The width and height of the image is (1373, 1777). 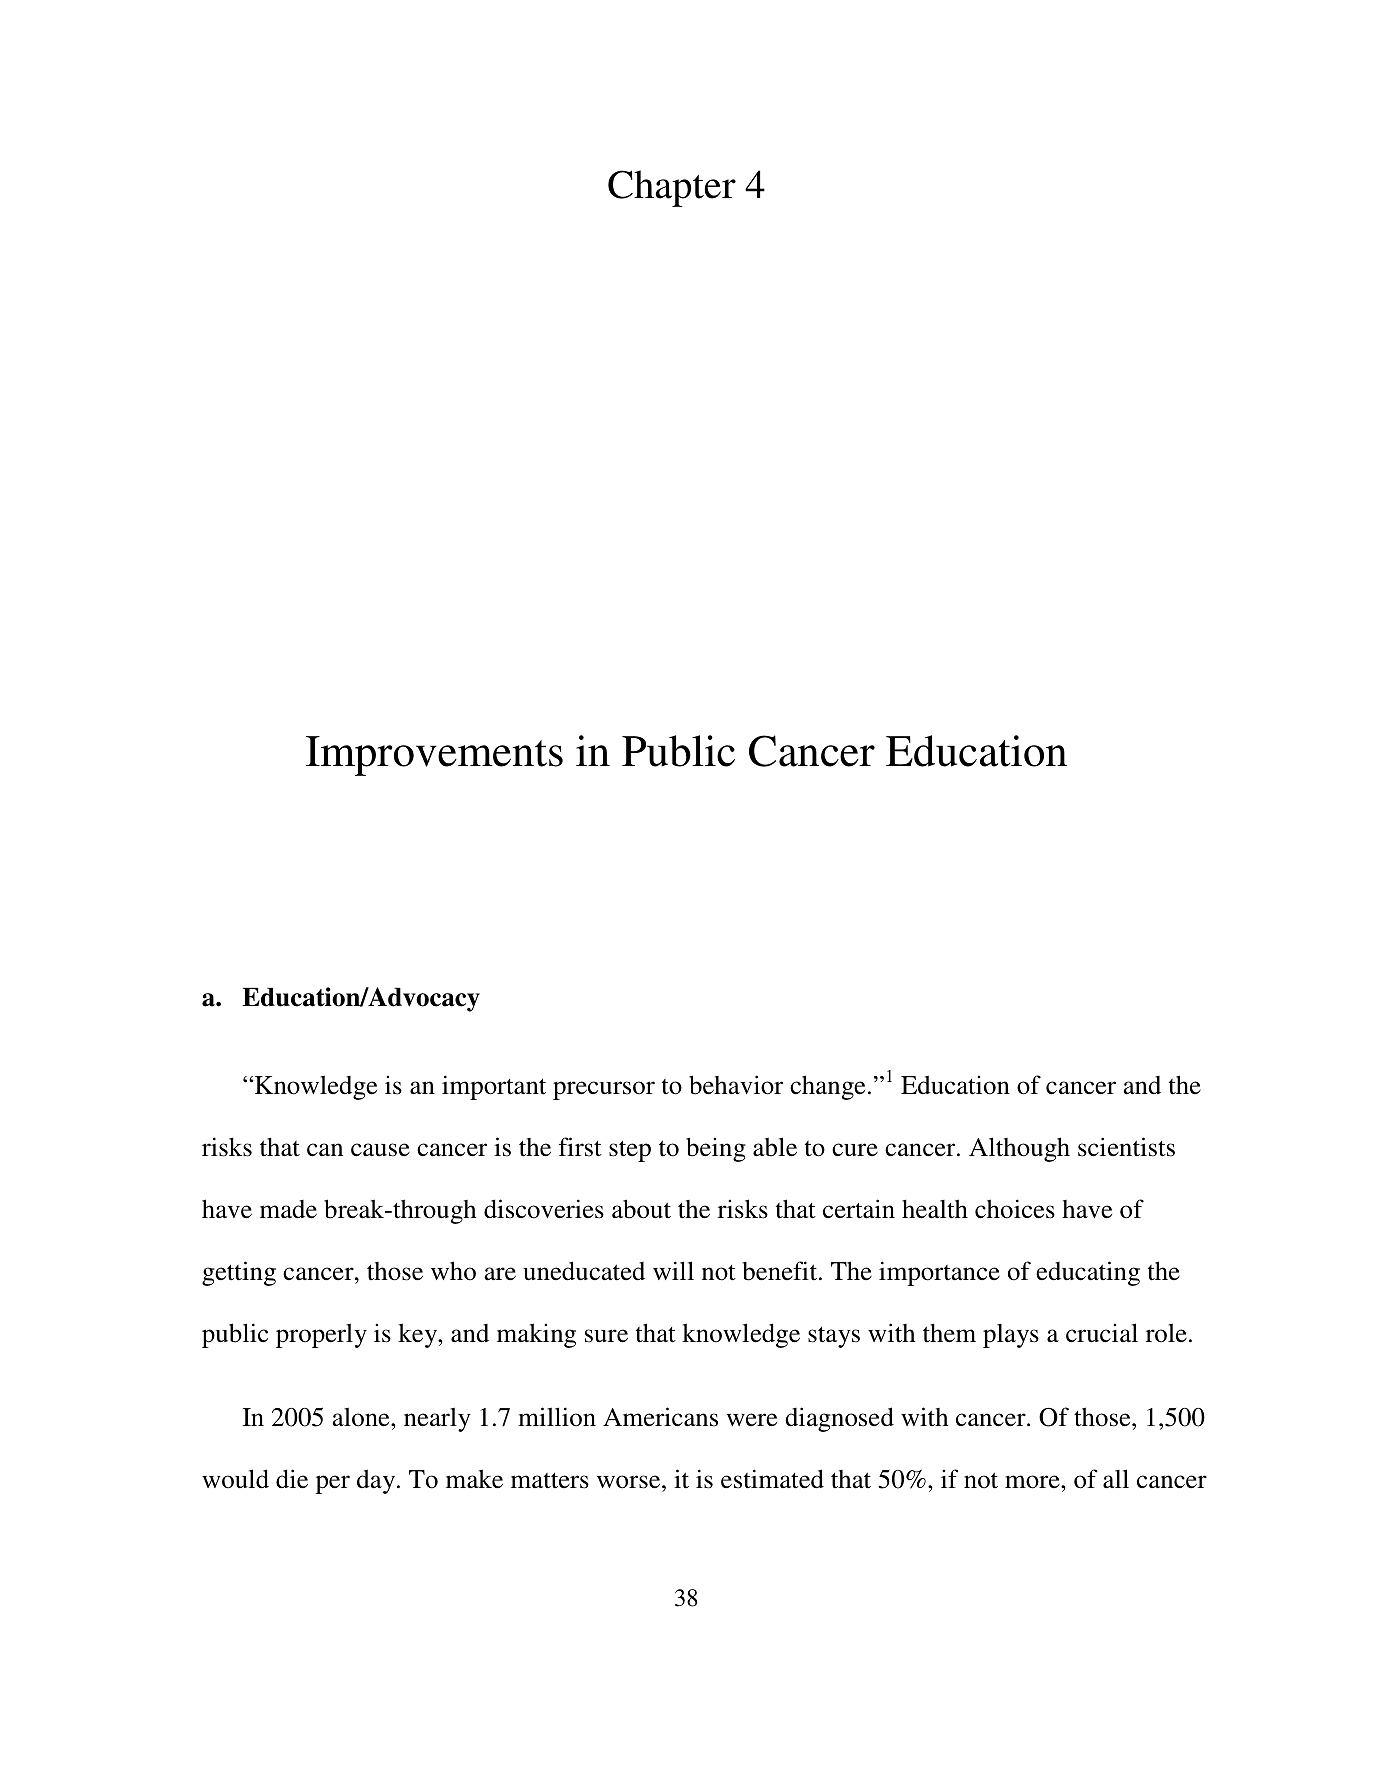 What do you see at coordinates (434, 756) in the image?
I see `Improvements` at bounding box center [434, 756].
